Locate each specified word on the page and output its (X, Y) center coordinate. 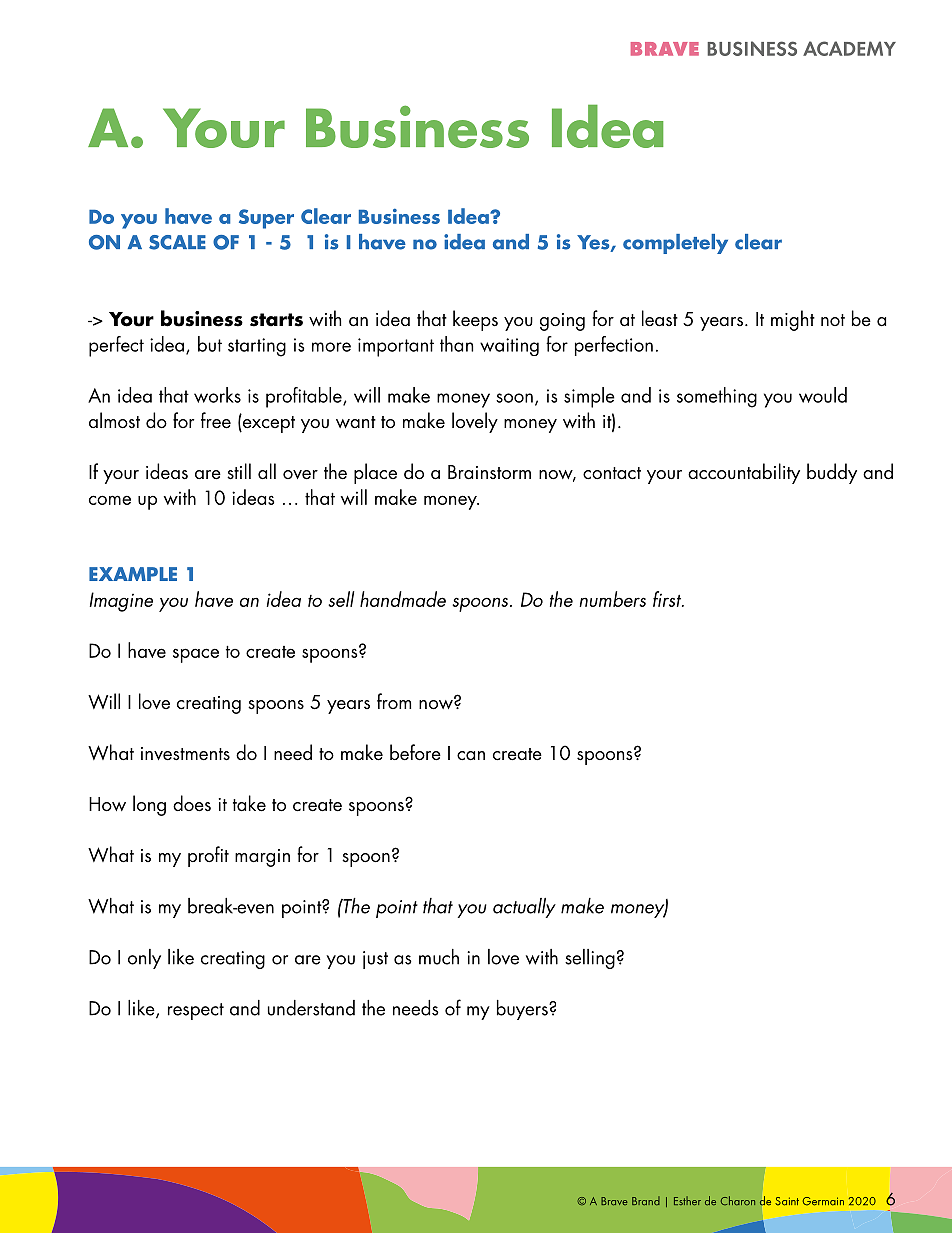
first (668, 599)
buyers (523, 1010)
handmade (403, 599)
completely (675, 244)
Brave (614, 1201)
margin (262, 858)
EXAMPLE (133, 574)
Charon (738, 1200)
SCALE (177, 242)
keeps (475, 320)
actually (524, 908)
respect (196, 1011)
